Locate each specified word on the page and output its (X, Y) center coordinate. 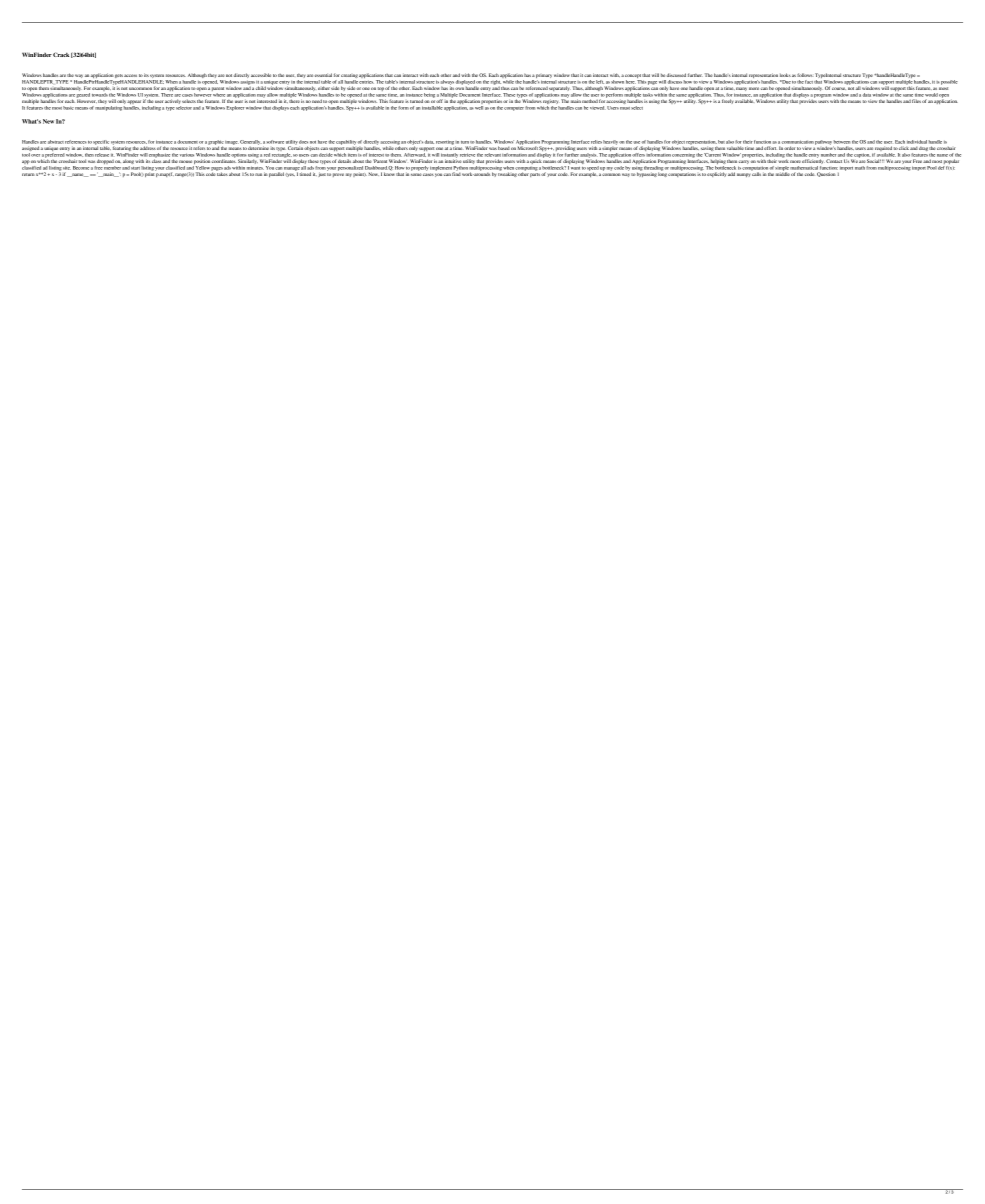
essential (323, 75)
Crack (61, 54)
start (135, 168)
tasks (648, 95)
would (930, 94)
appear (134, 102)
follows (805, 75)
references (76, 142)
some (416, 174)
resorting (445, 142)
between (842, 142)
